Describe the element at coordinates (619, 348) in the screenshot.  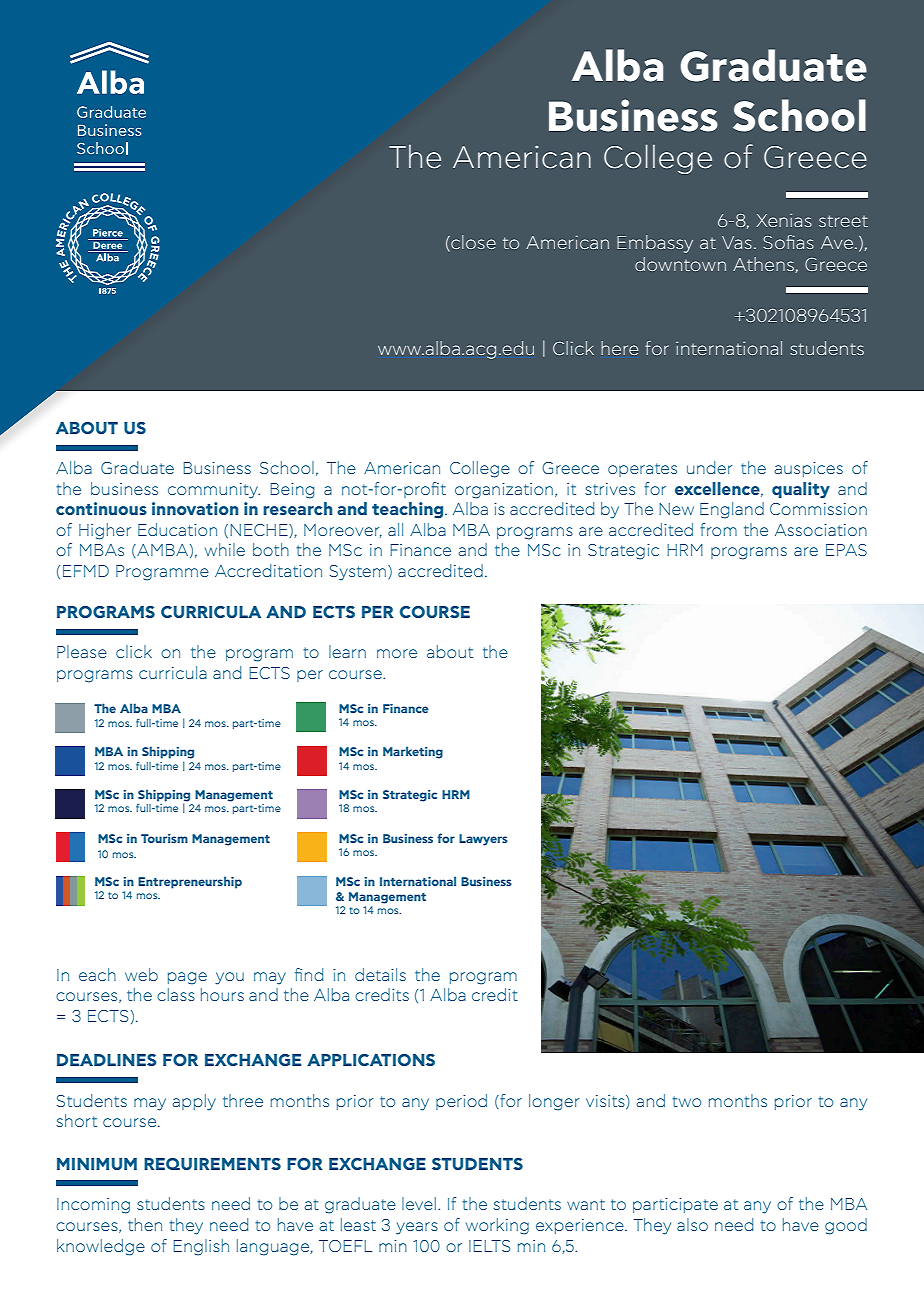
I see `here` at that location.
